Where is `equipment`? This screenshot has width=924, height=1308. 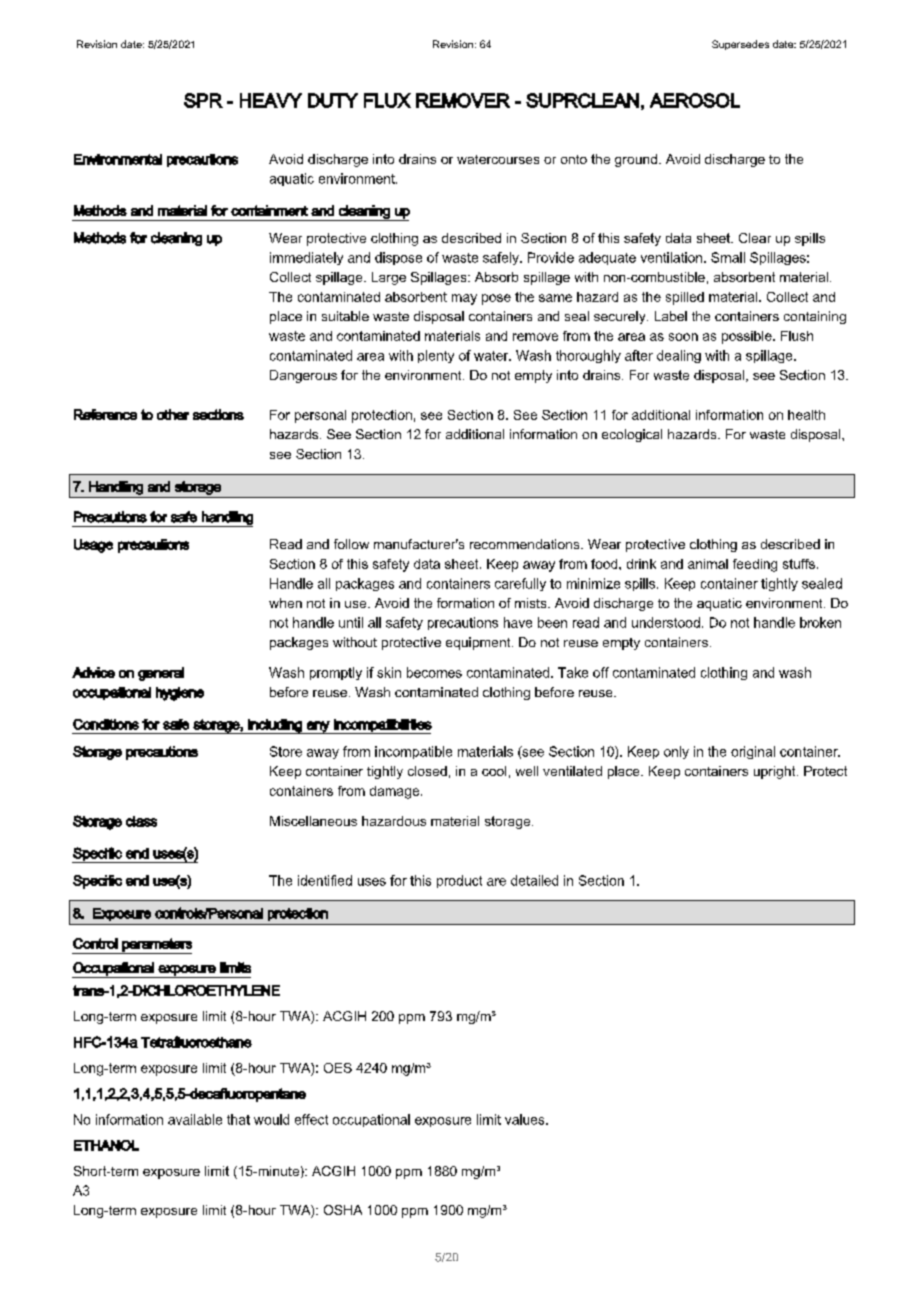
equipment is located at coordinates (479, 643).
